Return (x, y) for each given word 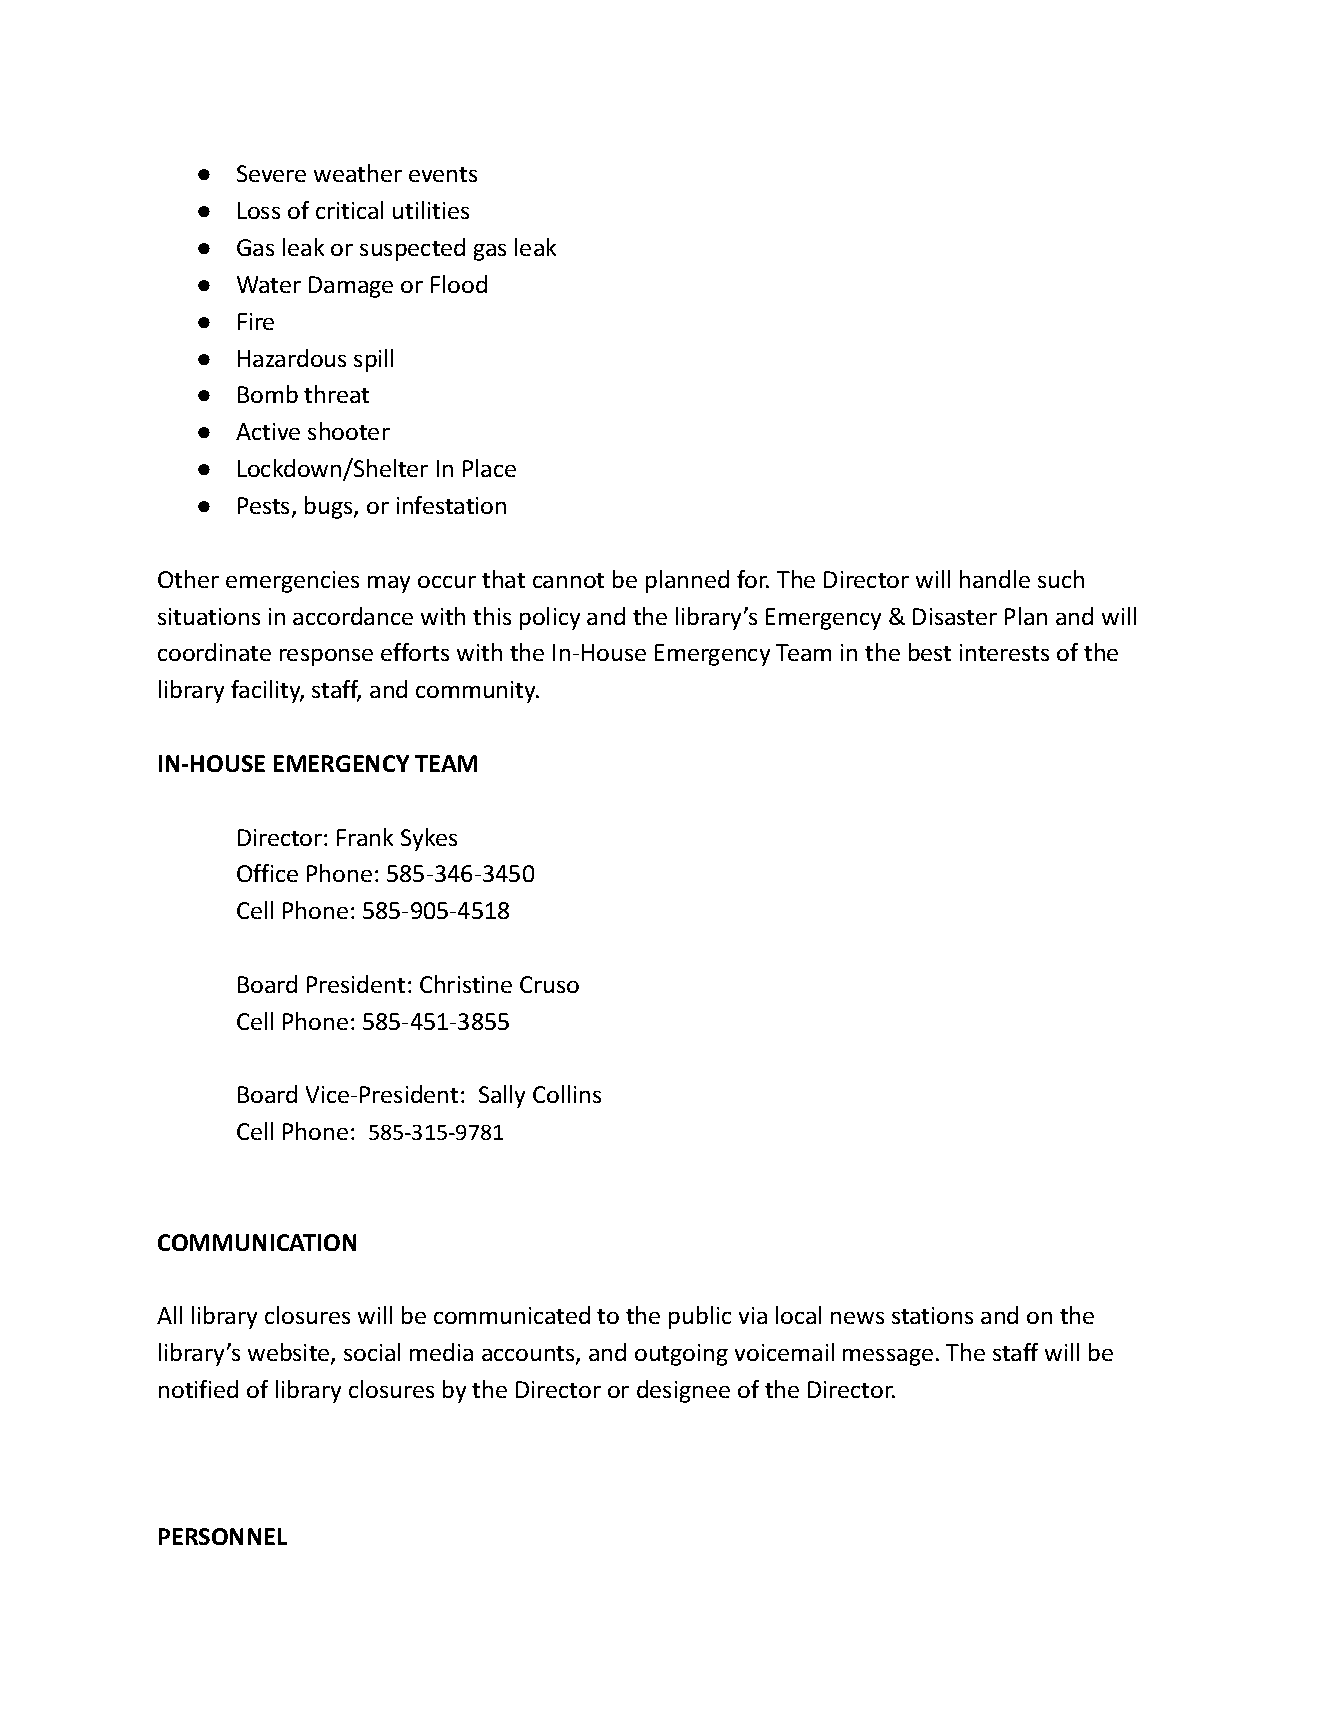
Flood (459, 284)
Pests (265, 507)
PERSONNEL (223, 1536)
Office (267, 873)
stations (932, 1315)
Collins (567, 1094)
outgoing (681, 1355)
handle (995, 579)
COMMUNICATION (257, 1242)
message (888, 1357)
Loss (259, 210)
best (930, 652)
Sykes (429, 839)
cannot (568, 580)
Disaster (955, 616)
